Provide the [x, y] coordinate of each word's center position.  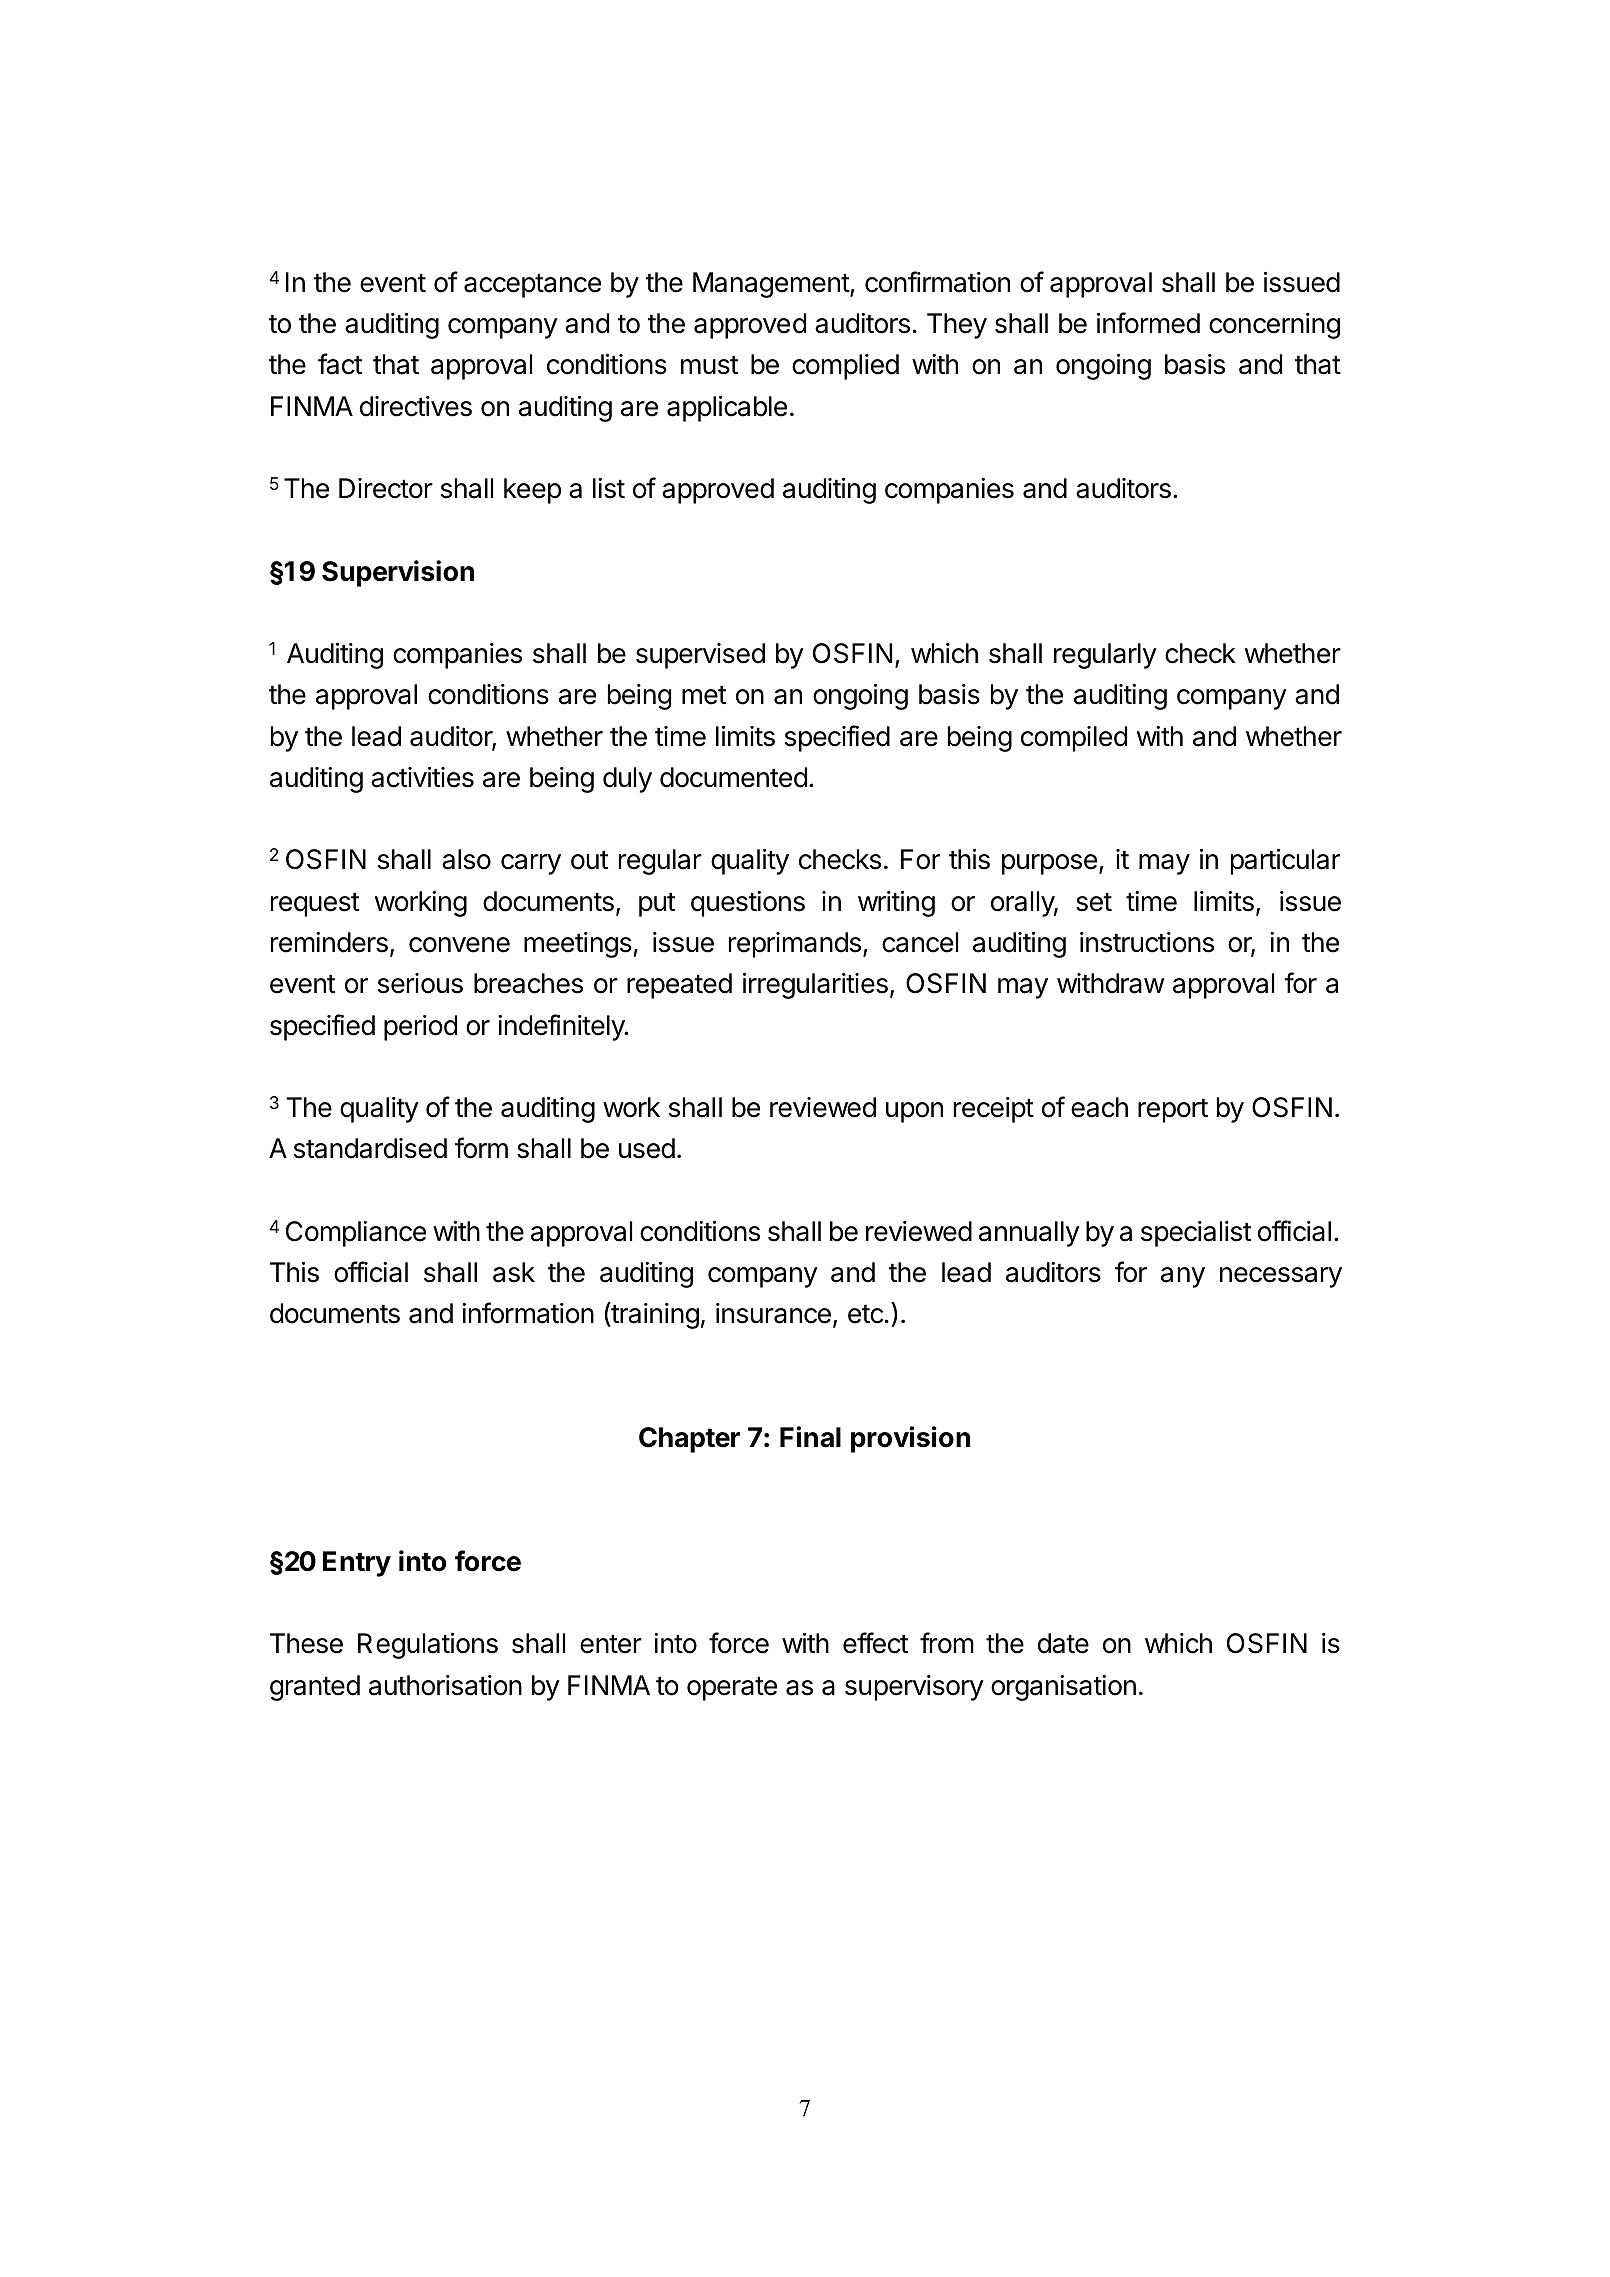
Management [772, 285]
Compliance [356, 1234]
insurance [773, 1313]
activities [422, 777]
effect [875, 1643]
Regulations [428, 1646]
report [1173, 1110]
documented [733, 777]
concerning [1274, 326]
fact [340, 364]
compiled [1074, 739]
